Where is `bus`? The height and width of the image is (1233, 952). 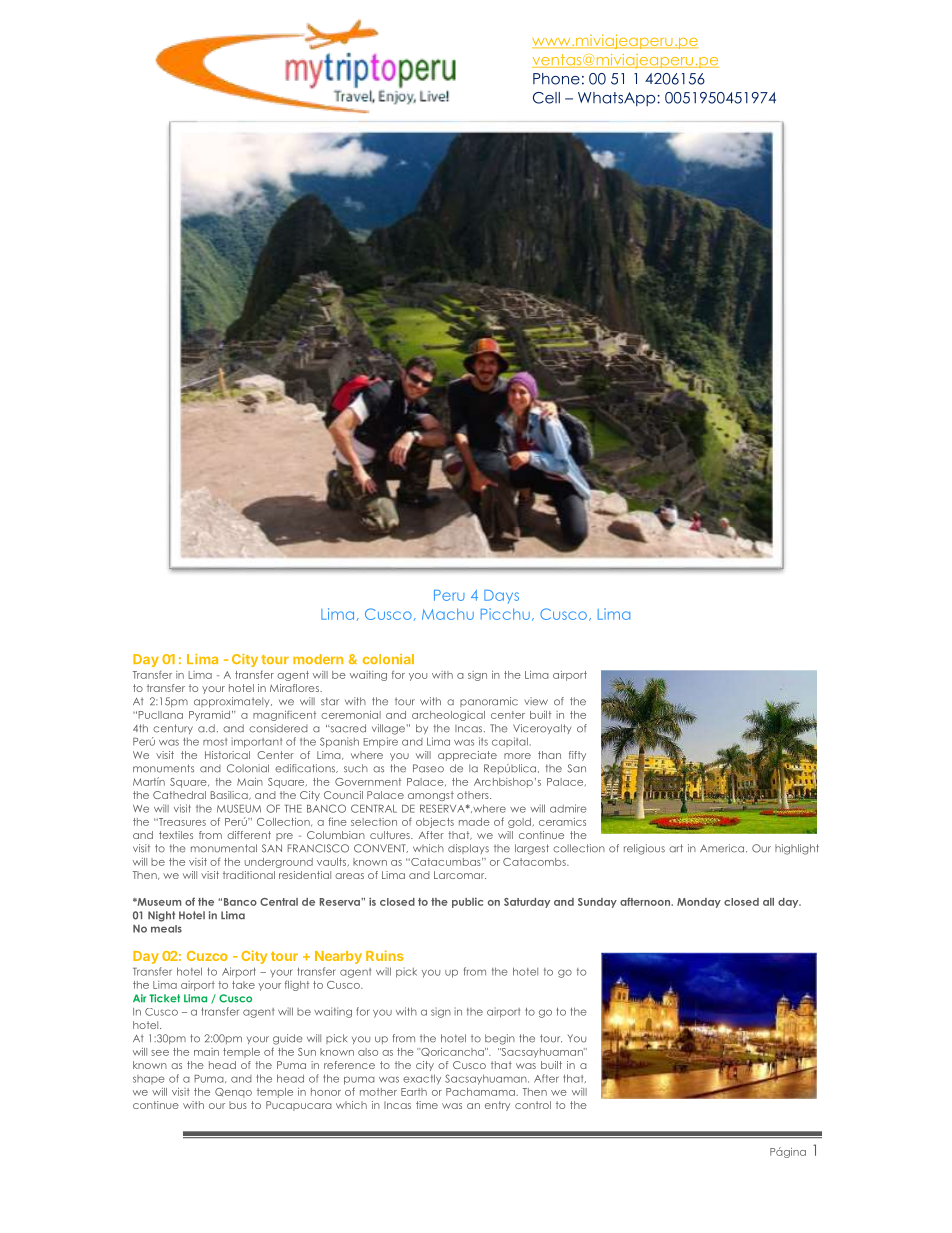
bus is located at coordinates (238, 1105).
